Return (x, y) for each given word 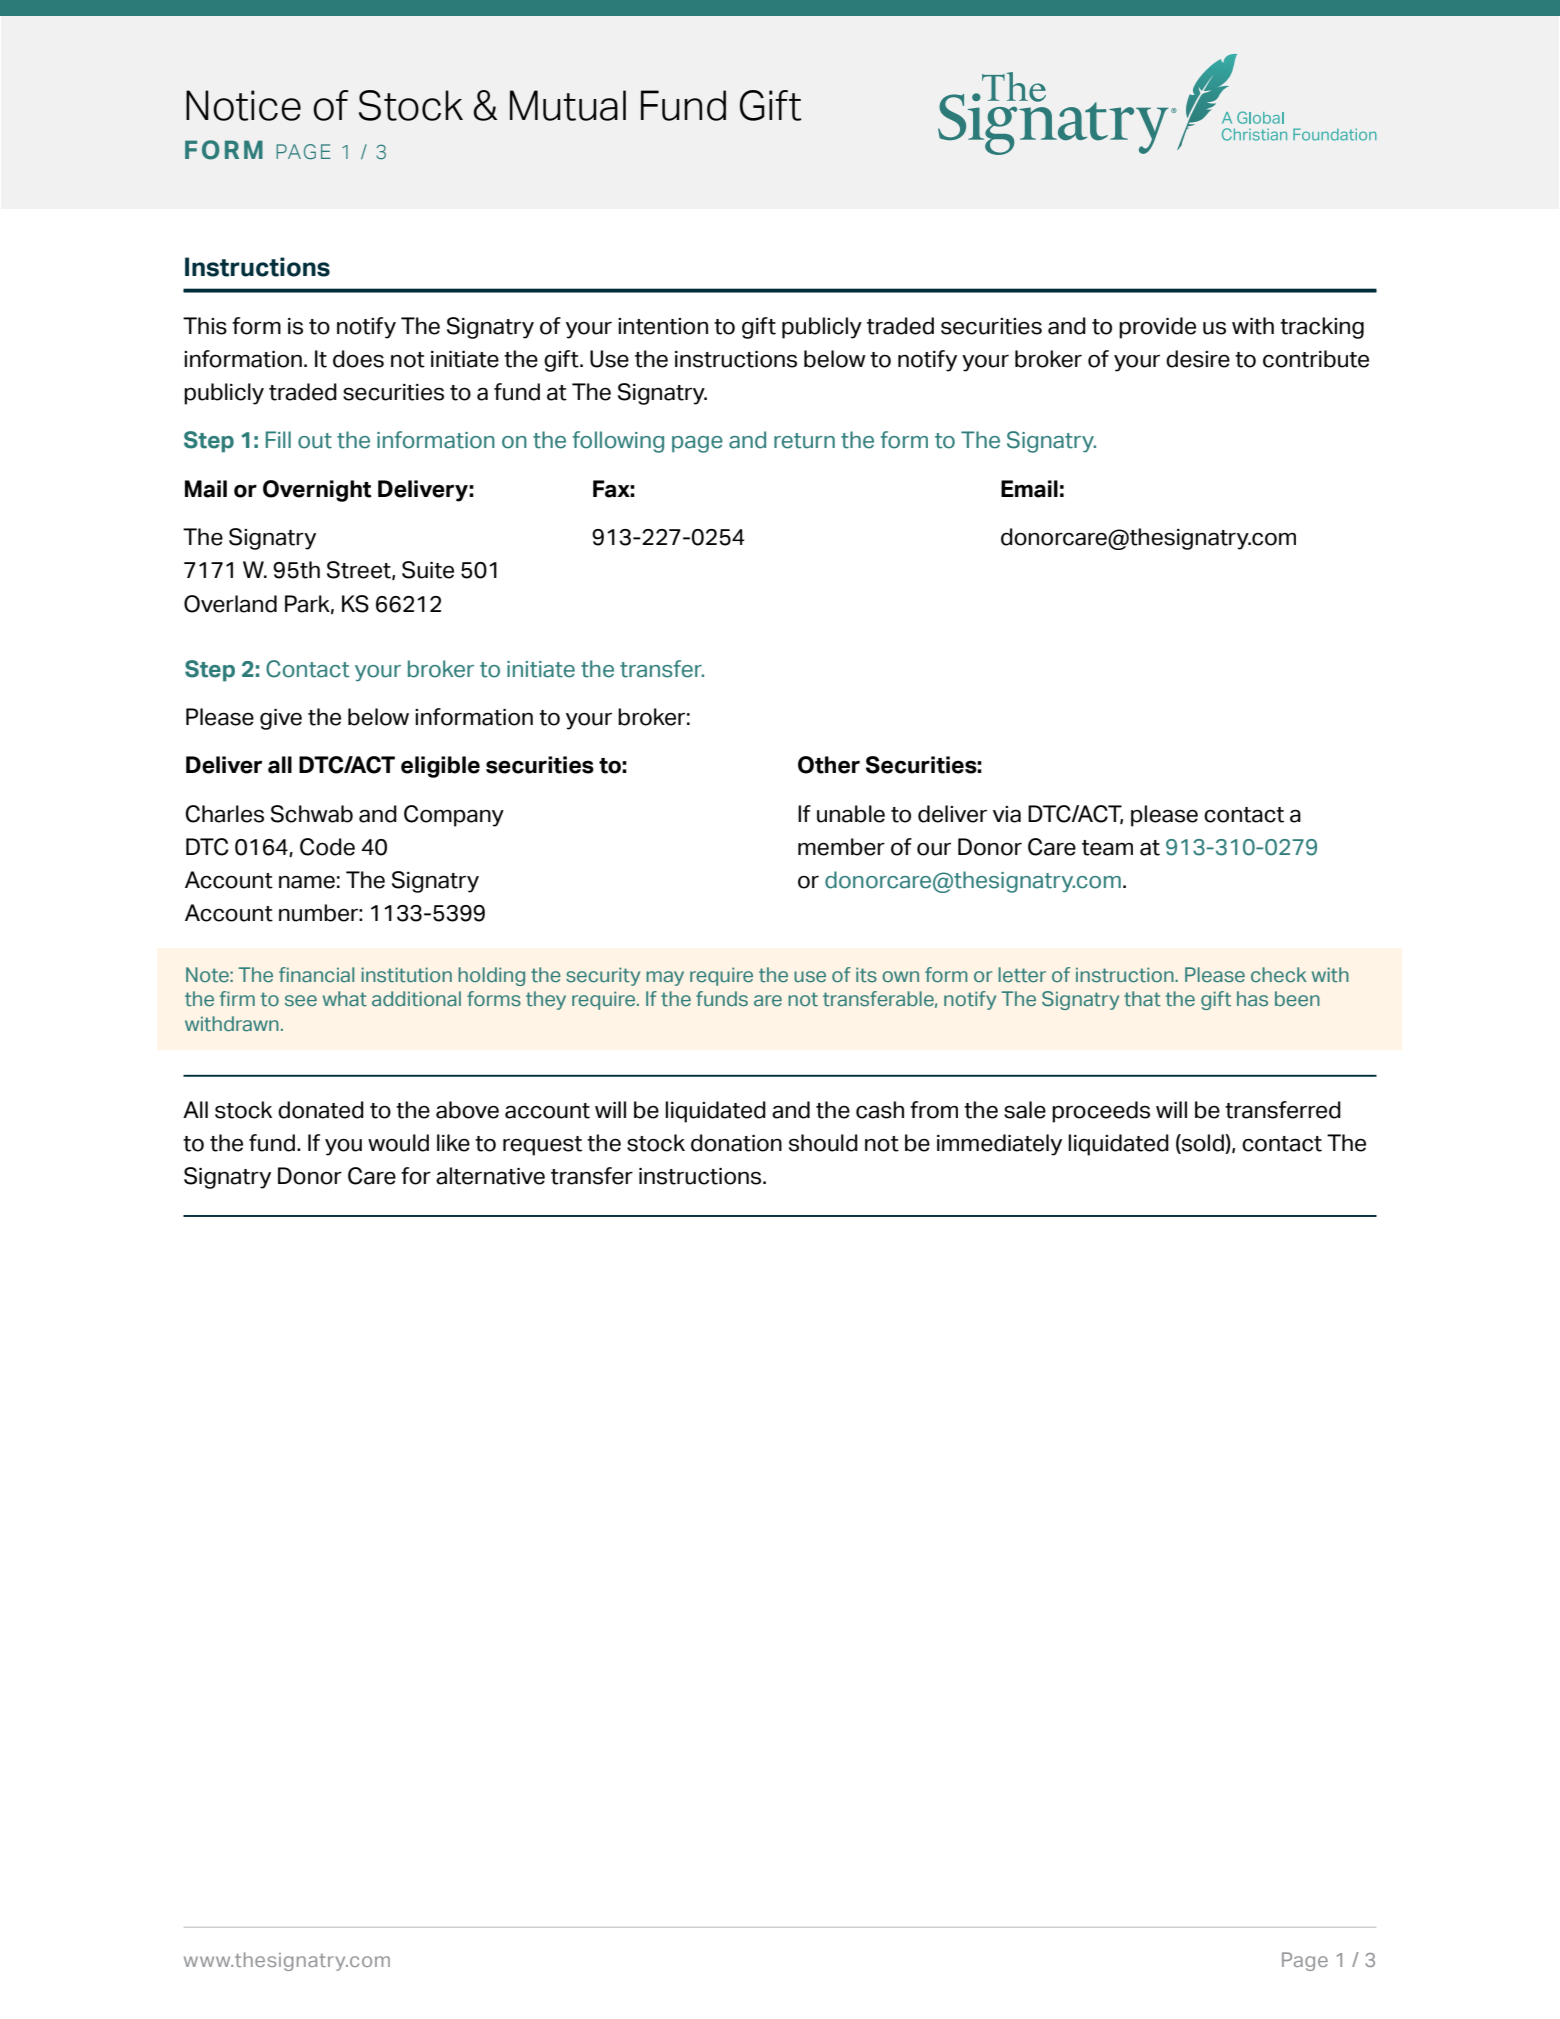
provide (1157, 328)
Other (829, 765)
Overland (230, 604)
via (1007, 814)
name (307, 882)
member (841, 847)
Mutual (568, 105)
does (358, 359)
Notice (243, 105)
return (804, 441)
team (1107, 848)
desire (1198, 359)
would (398, 1143)
